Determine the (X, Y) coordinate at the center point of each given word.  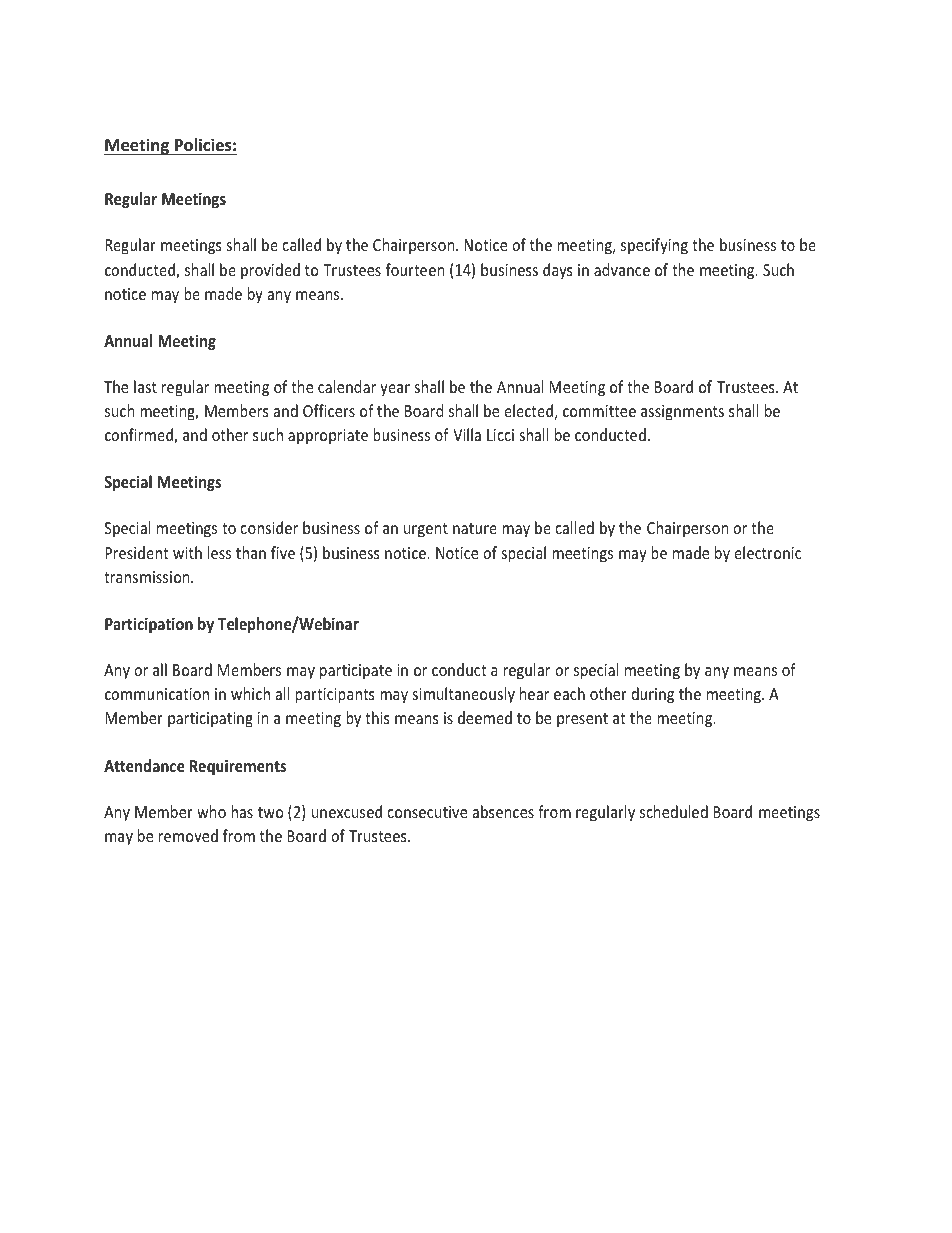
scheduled (674, 811)
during (652, 695)
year (395, 390)
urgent (426, 530)
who (211, 811)
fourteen (415, 269)
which (250, 693)
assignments (682, 413)
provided (270, 271)
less (219, 552)
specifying (654, 246)
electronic (767, 552)
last (145, 386)
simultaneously (463, 695)
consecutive (427, 812)
